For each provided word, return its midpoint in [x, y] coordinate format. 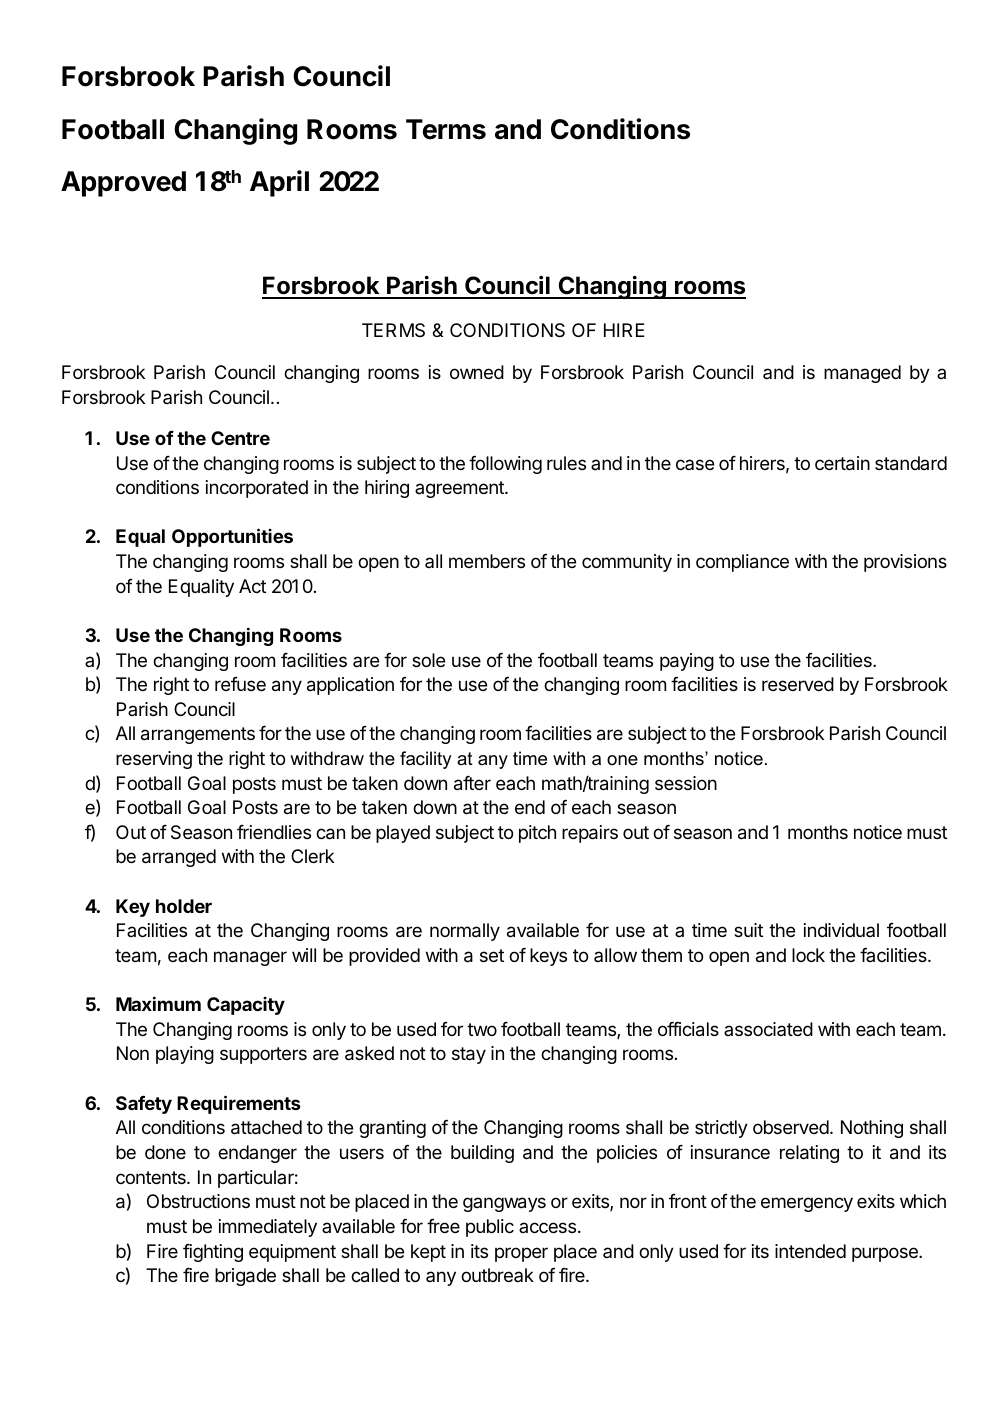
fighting [213, 1252]
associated [768, 1029]
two [482, 1029]
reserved [798, 684]
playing [185, 1055]
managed [862, 374]
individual [841, 930]
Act [252, 586]
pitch [537, 834]
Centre [240, 438]
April [279, 183]
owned [477, 372]
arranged [179, 858]
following [505, 464]
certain [842, 463]
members [487, 561]
